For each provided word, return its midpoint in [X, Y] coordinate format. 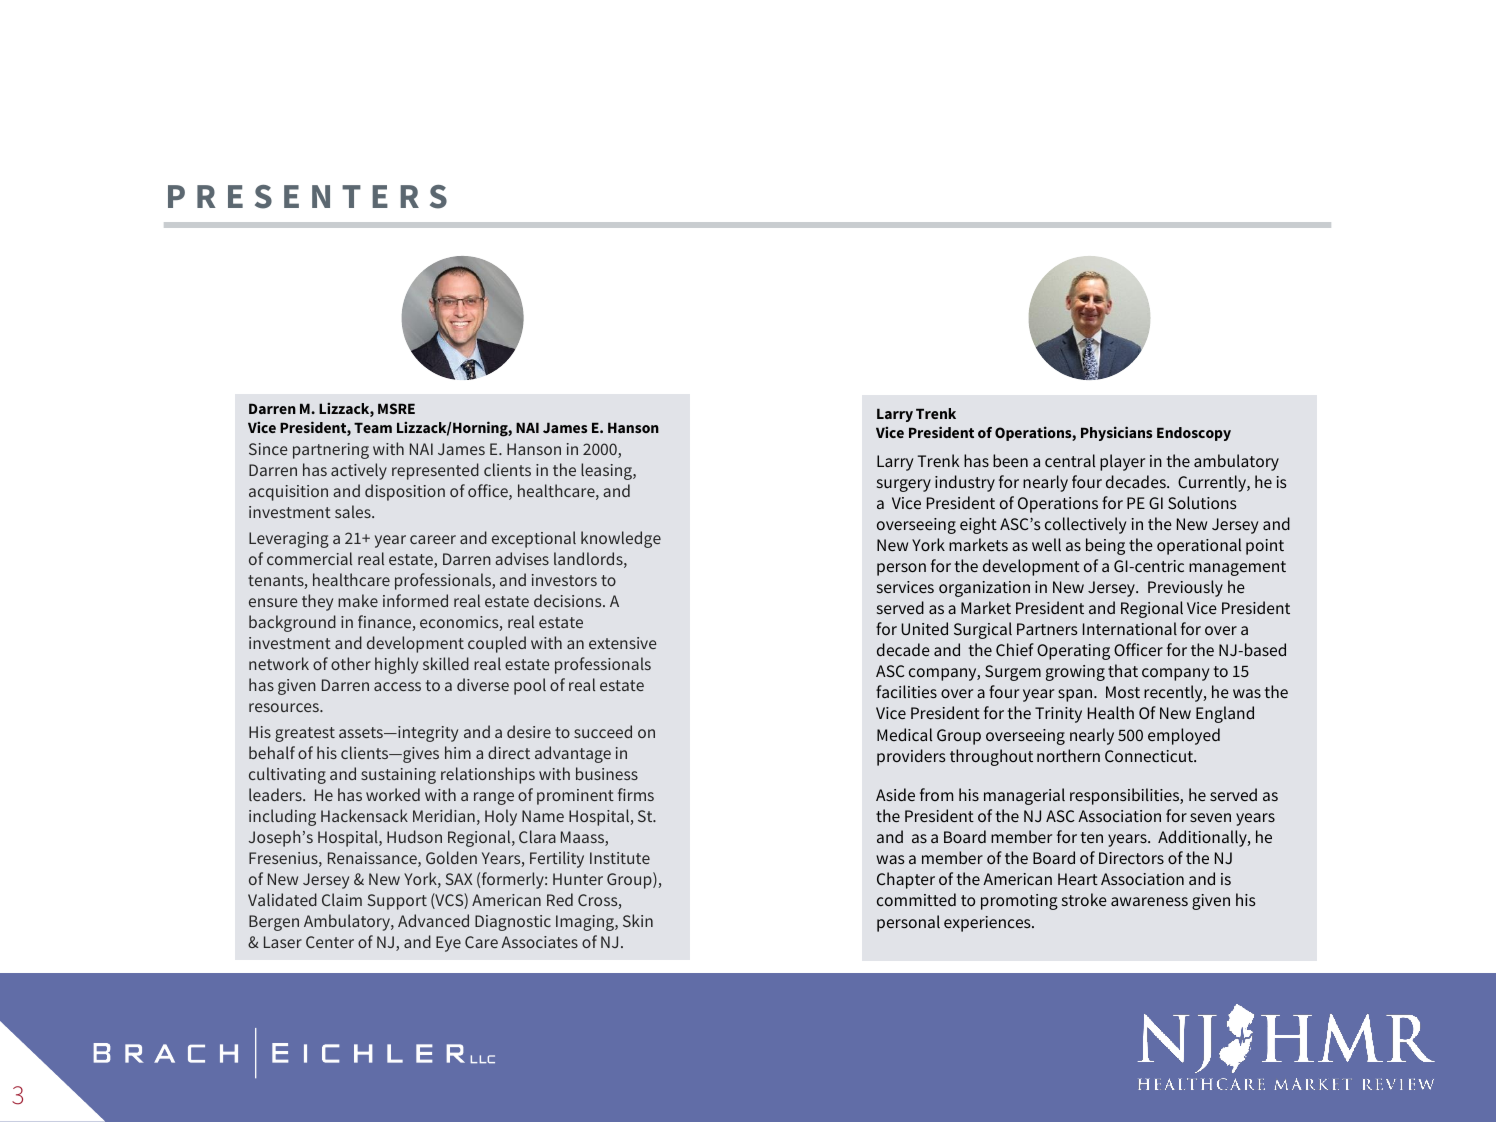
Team [373, 427]
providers [911, 757]
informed [415, 600]
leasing [607, 471]
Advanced [433, 920]
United [924, 628]
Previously [1185, 588]
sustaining [398, 776]
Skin [638, 920]
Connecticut [1150, 756]
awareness [1149, 901]
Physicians [1116, 433]
